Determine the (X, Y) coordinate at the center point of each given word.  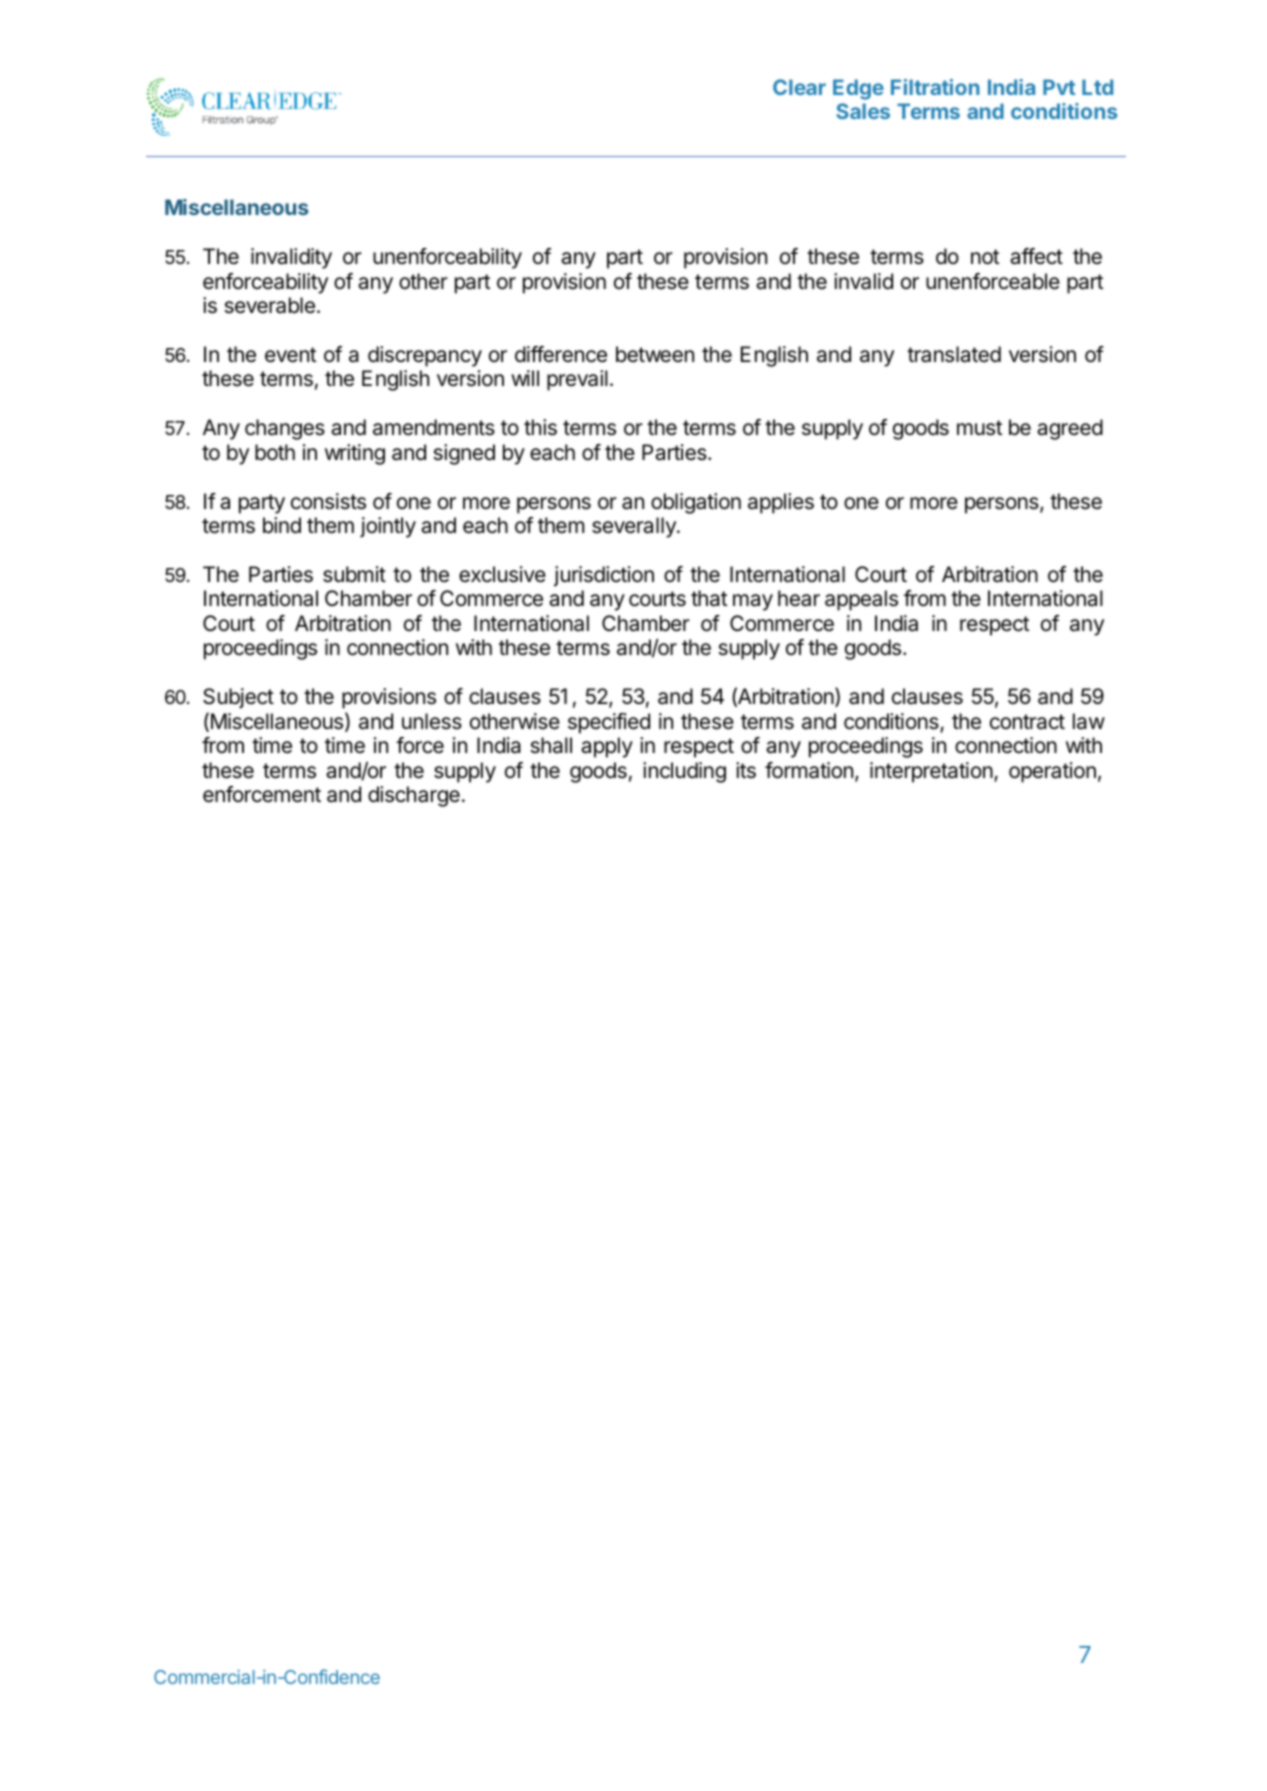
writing (355, 454)
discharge (414, 796)
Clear (799, 87)
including (684, 772)
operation (1052, 772)
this (540, 427)
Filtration (935, 87)
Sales (863, 111)
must (979, 428)
